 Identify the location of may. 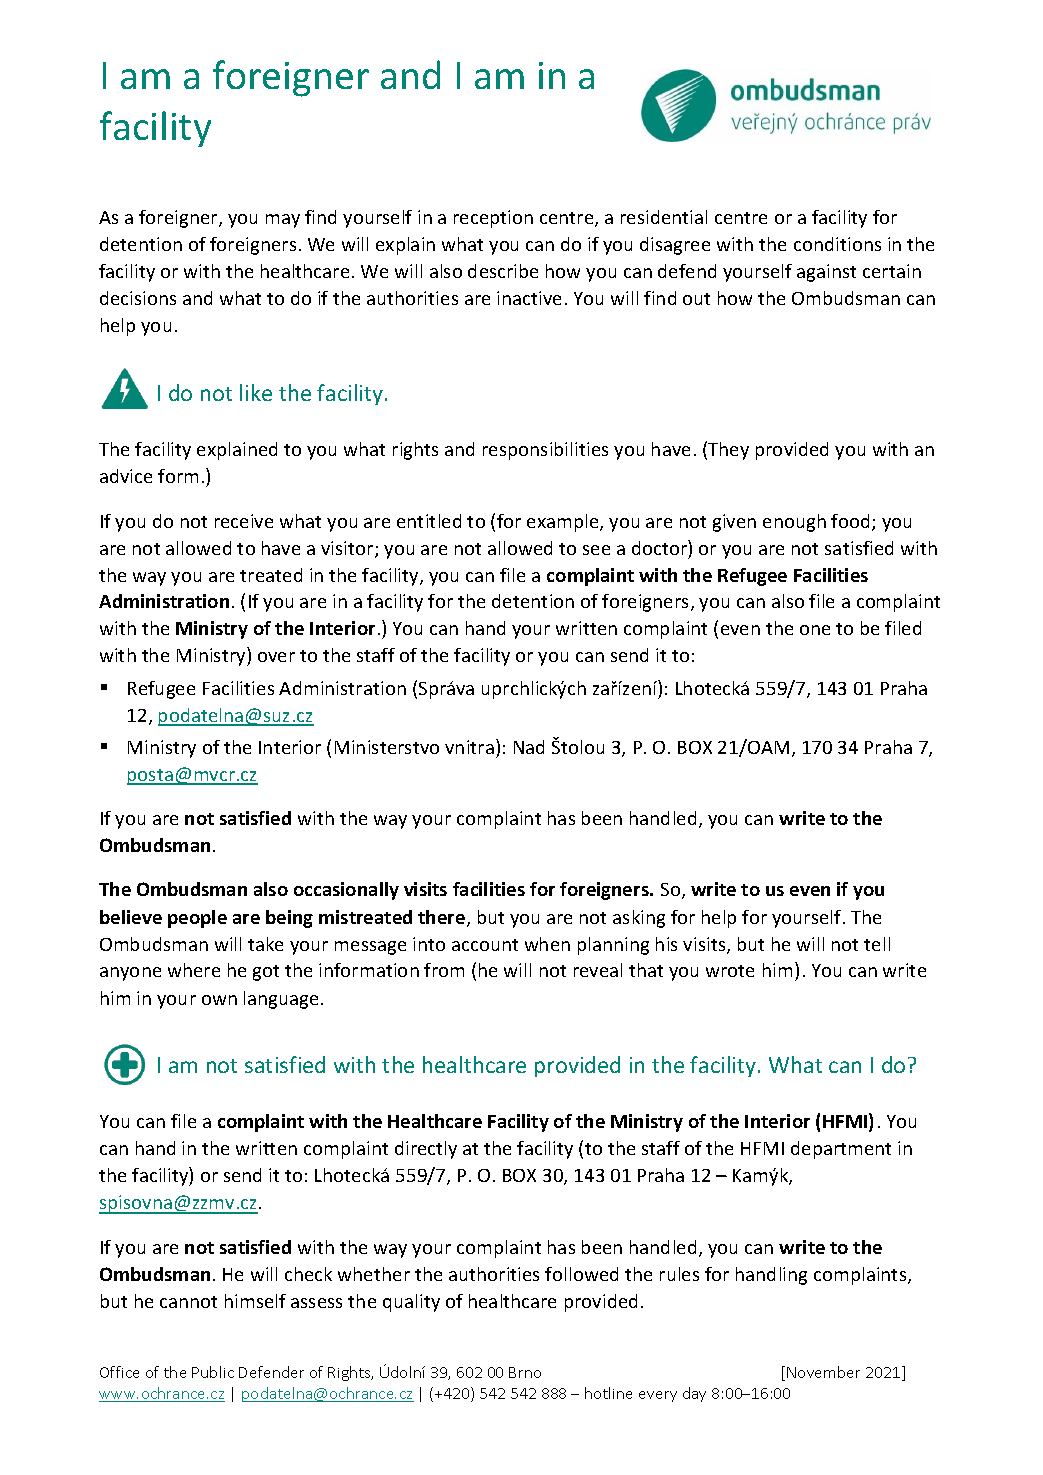
(283, 221).
